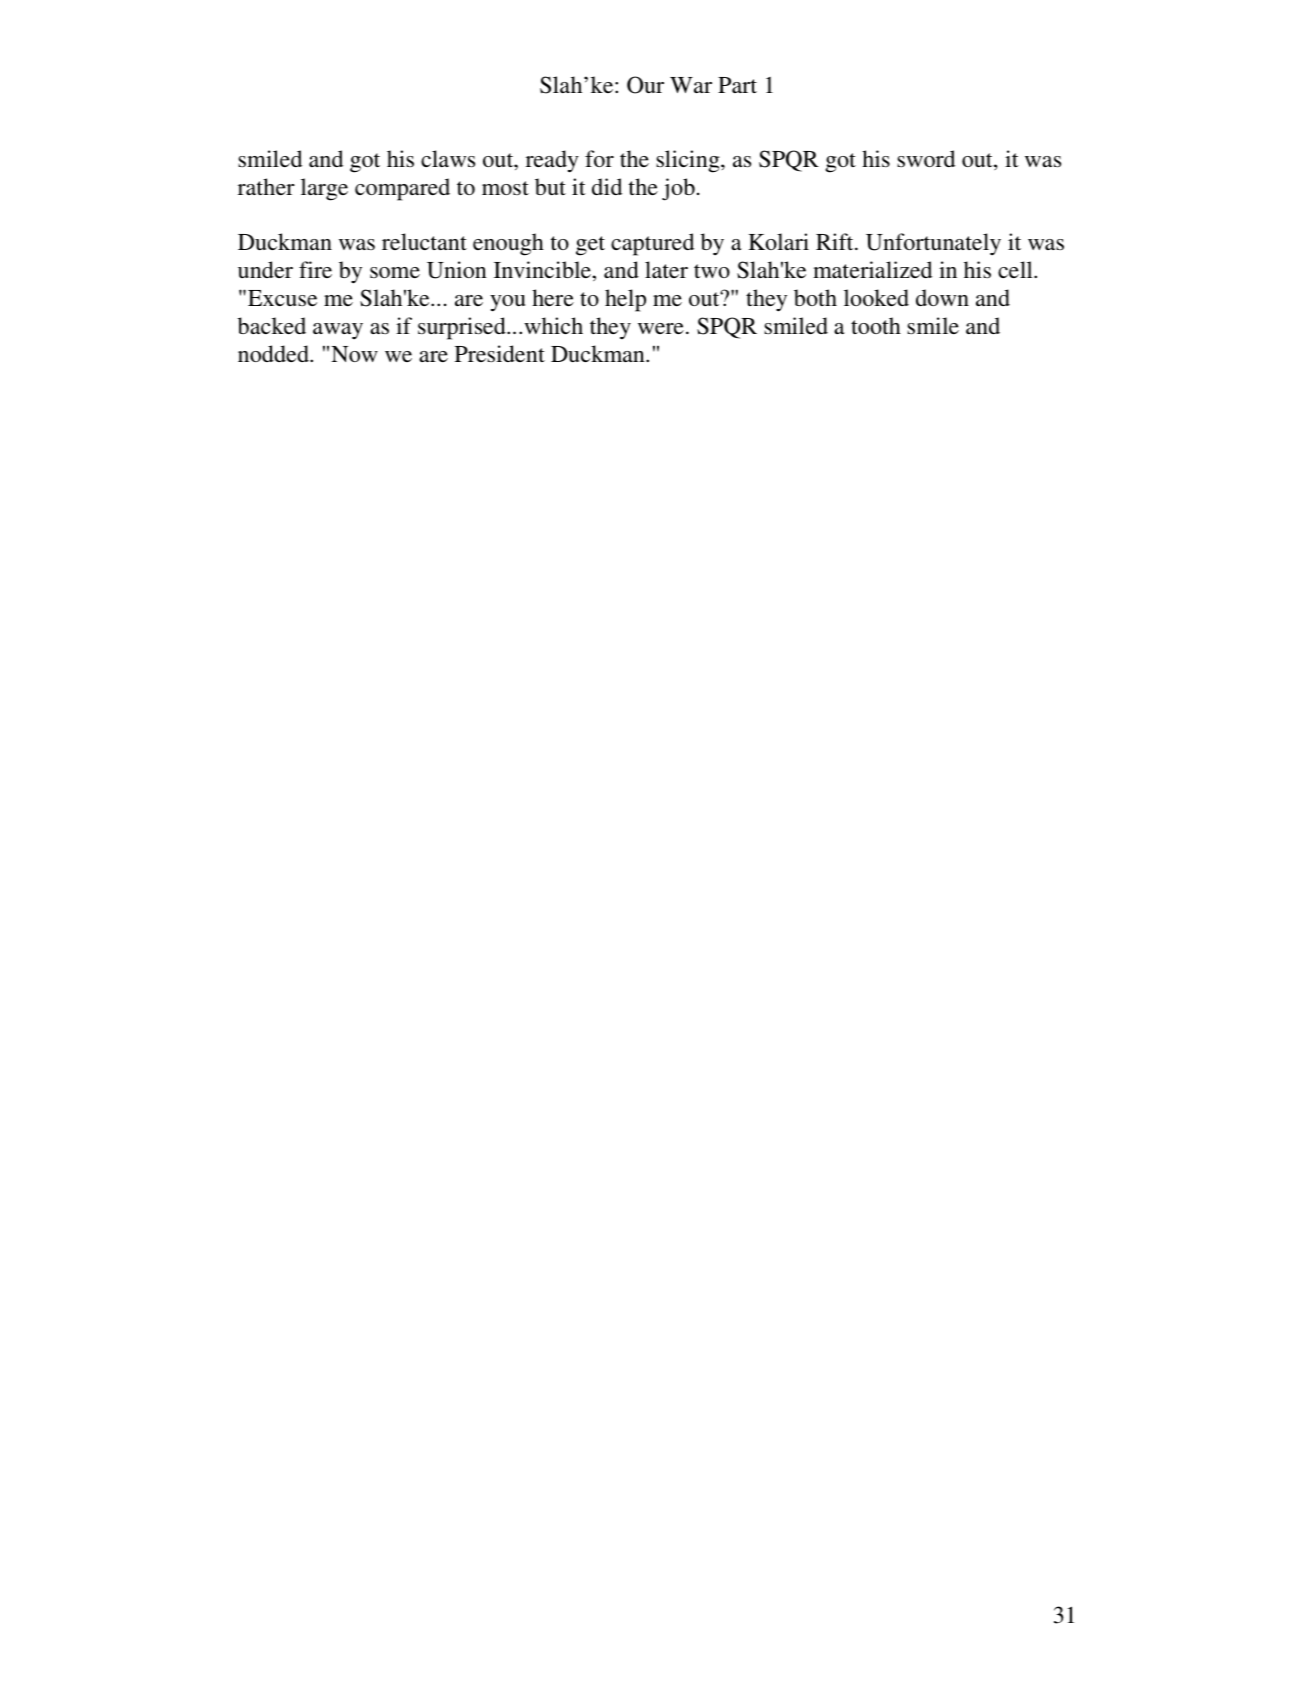 The image size is (1316, 1703). What do you see at coordinates (691, 85) in the document?
I see `War` at bounding box center [691, 85].
